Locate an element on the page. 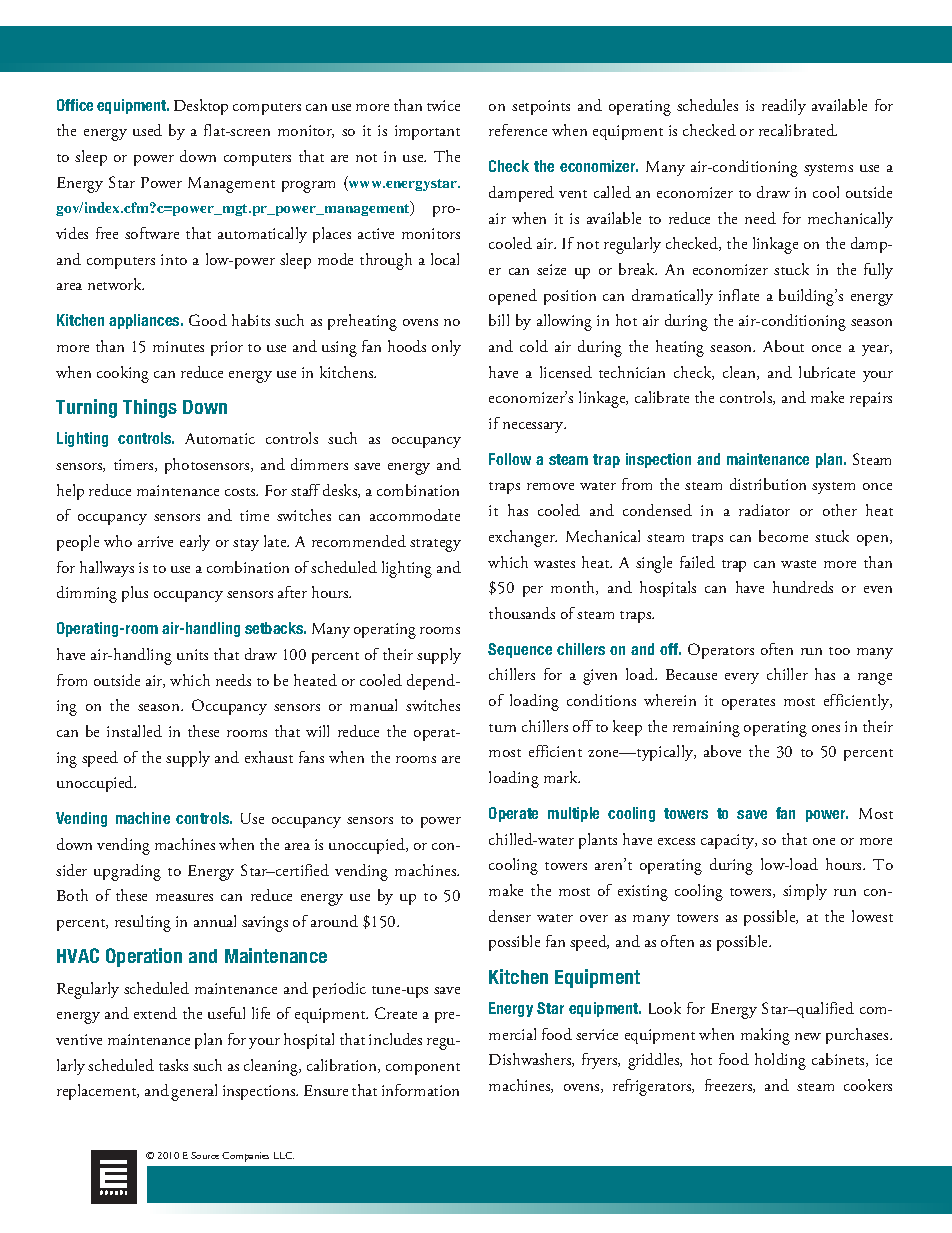 Image resolution: width=952 pixels, height=1233 pixels. readily is located at coordinates (784, 107).
